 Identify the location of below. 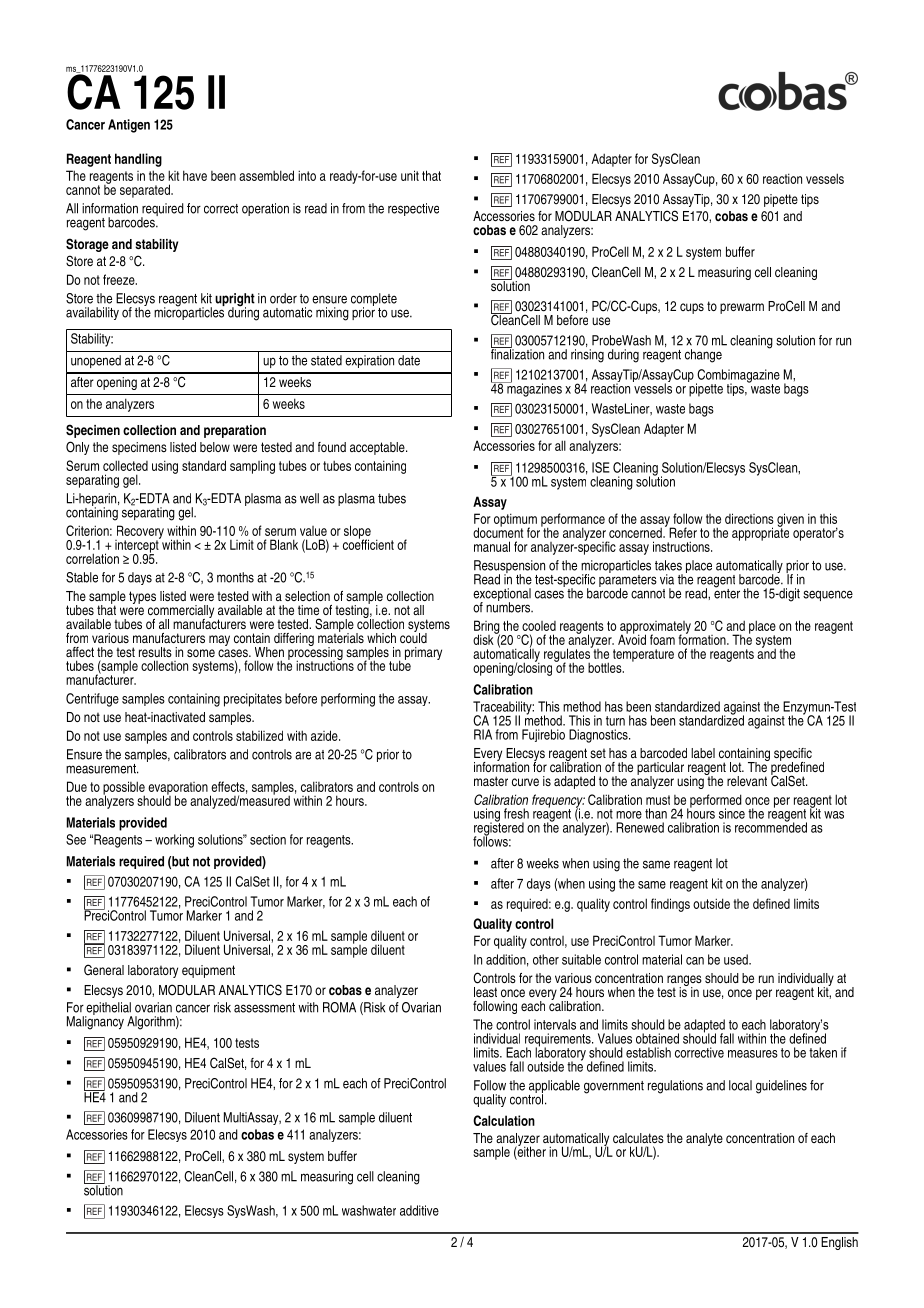
(215, 447).
